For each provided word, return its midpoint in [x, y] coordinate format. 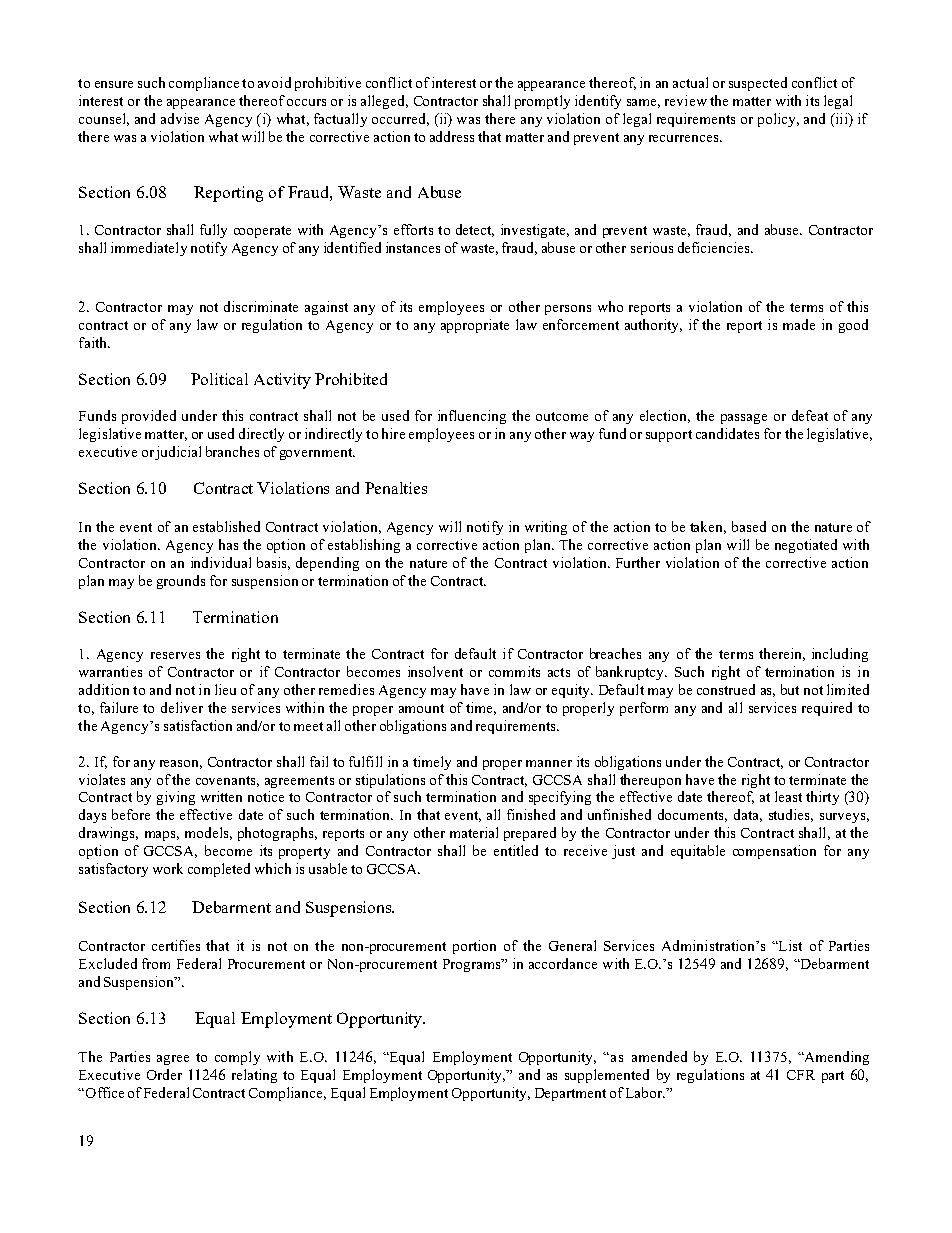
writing [546, 528]
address [452, 136]
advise [180, 118]
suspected [758, 84]
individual [221, 562]
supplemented [607, 1076]
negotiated [806, 546]
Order [164, 1074]
